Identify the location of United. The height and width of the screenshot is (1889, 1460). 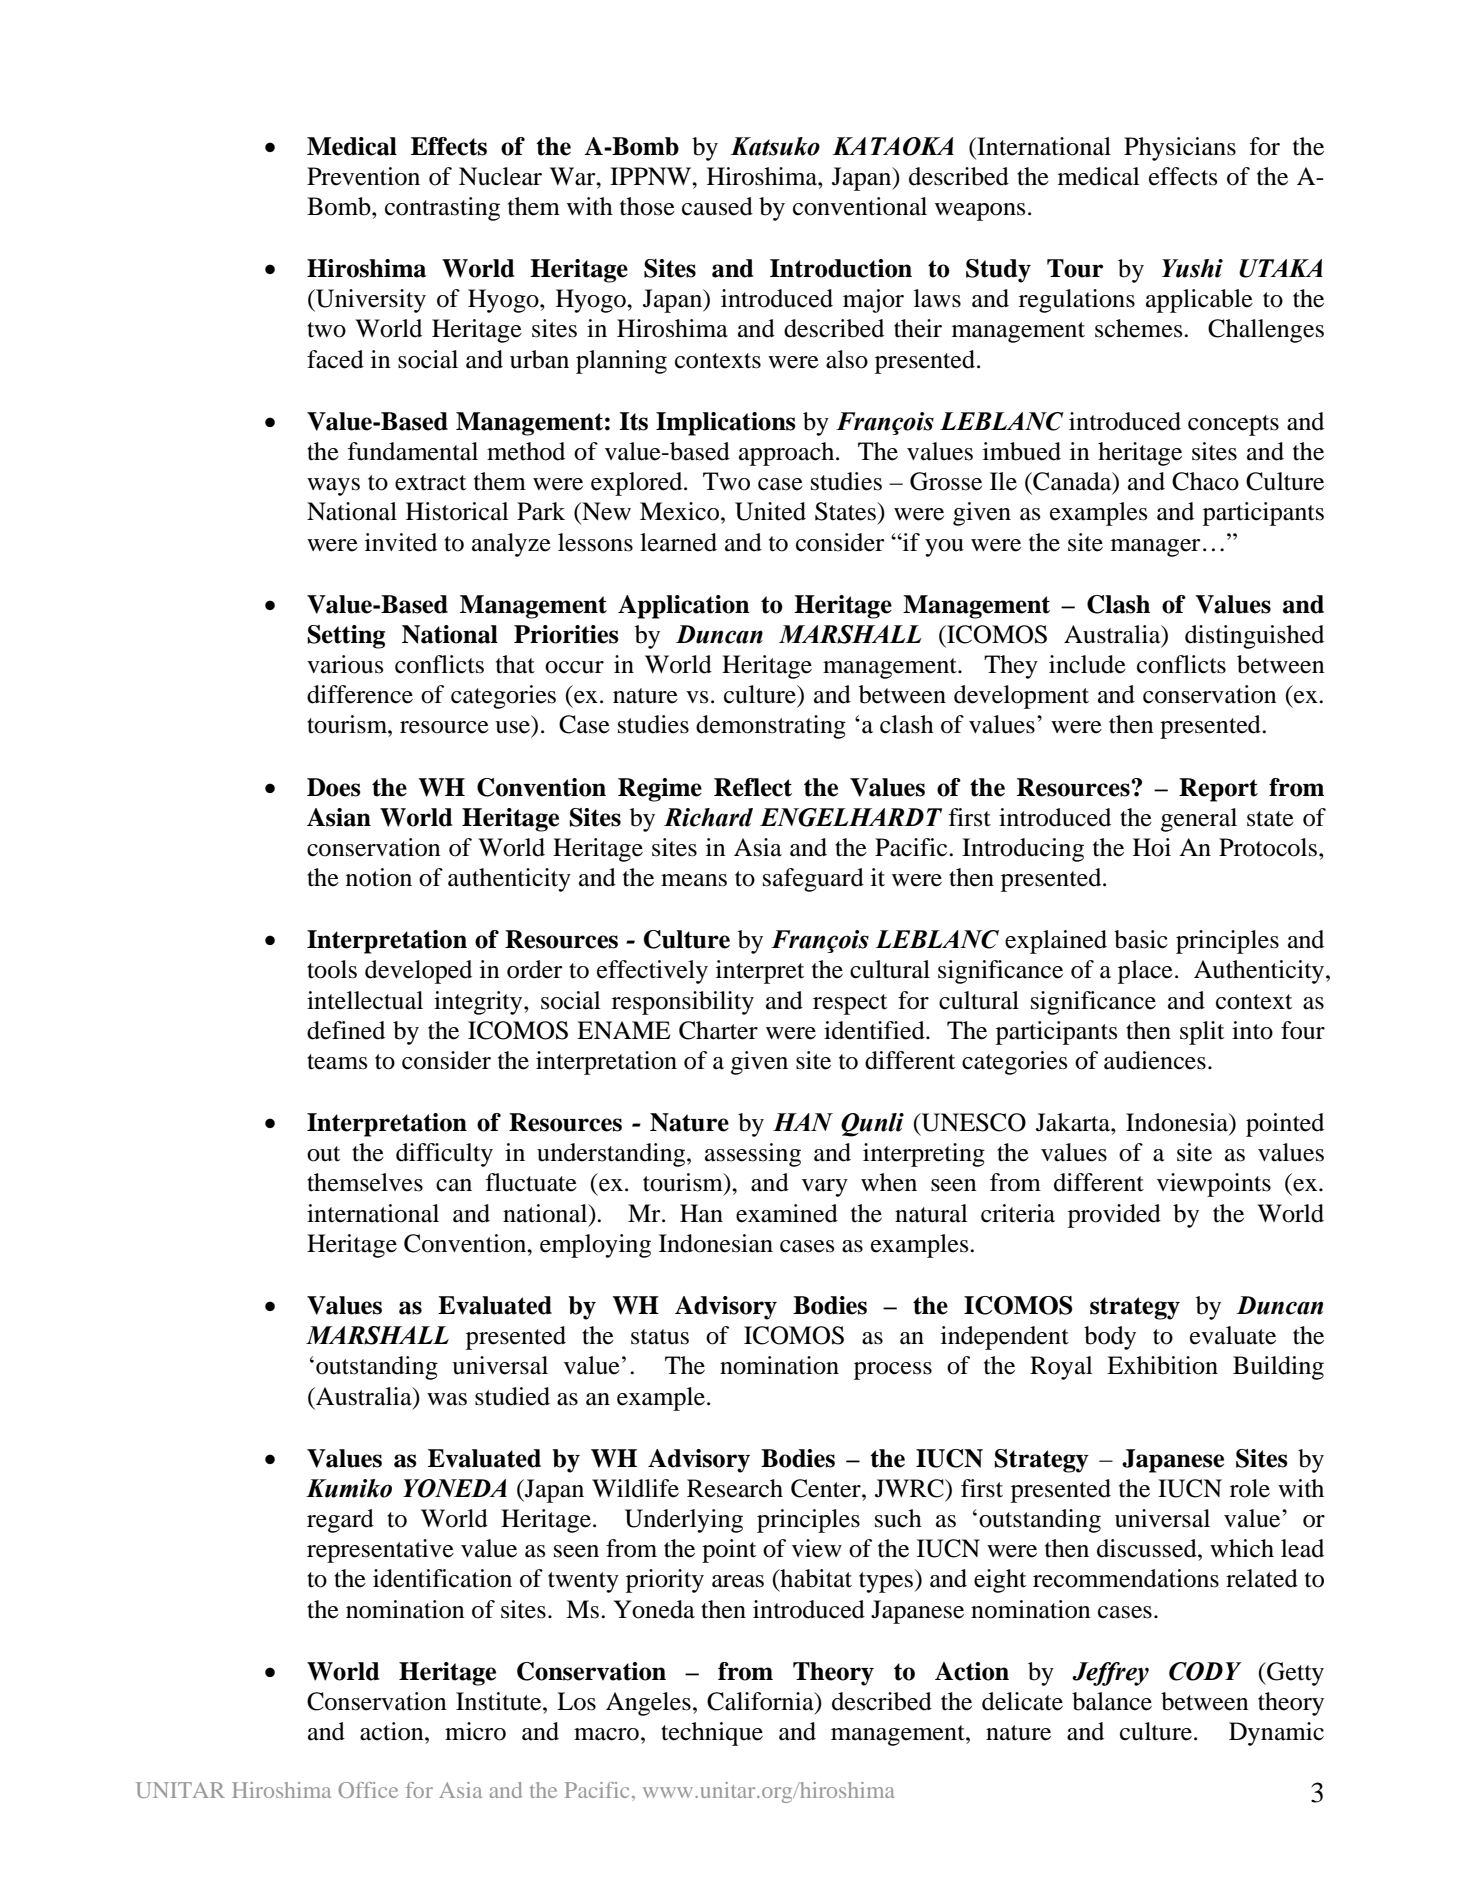
(770, 511).
